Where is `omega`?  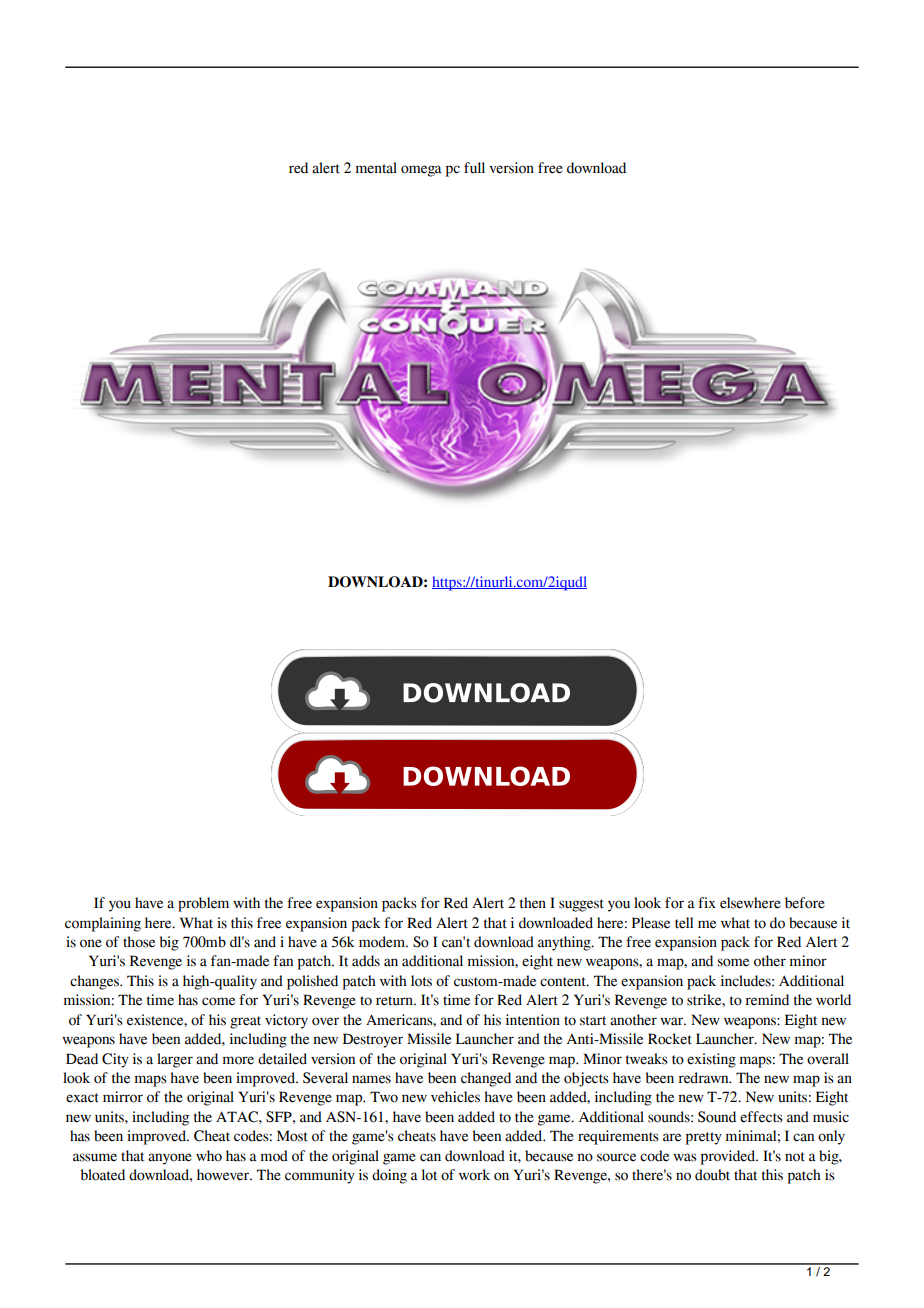
omega is located at coordinates (421, 171).
